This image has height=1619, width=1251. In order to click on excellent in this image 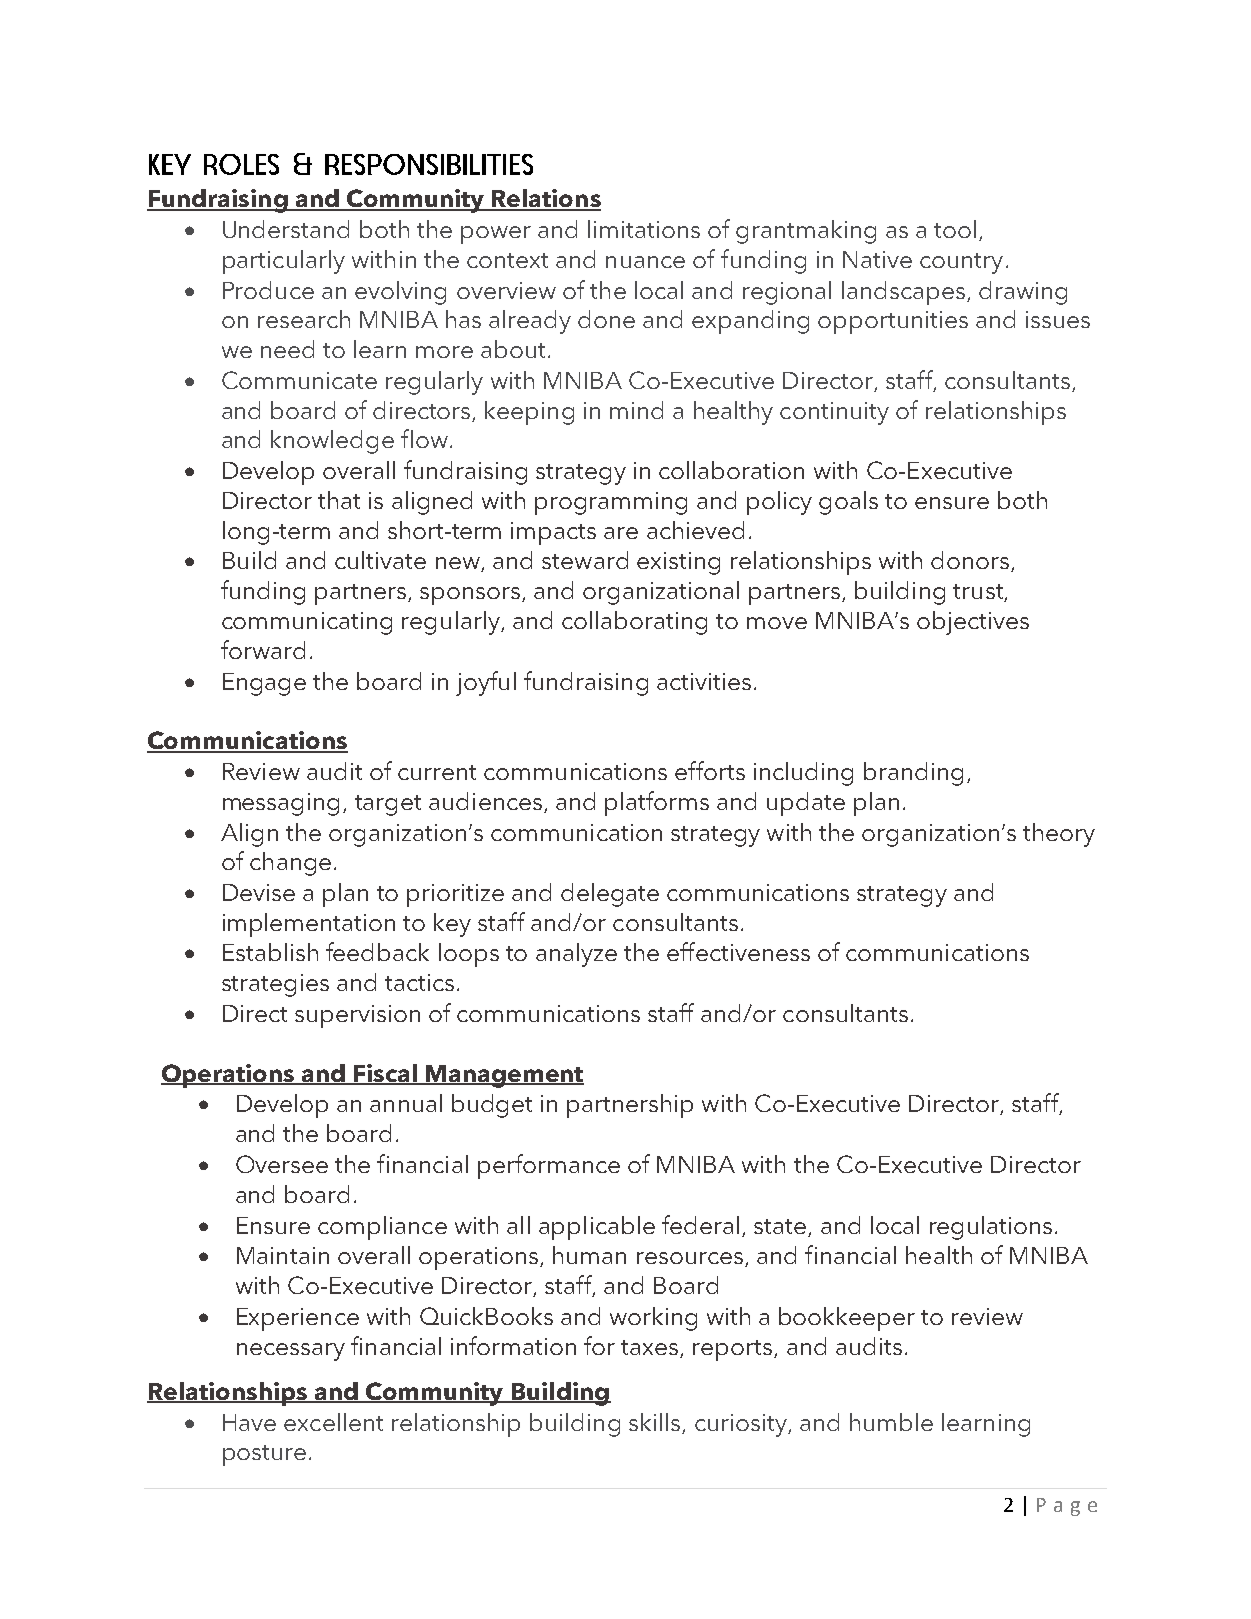, I will do `click(333, 1422)`.
